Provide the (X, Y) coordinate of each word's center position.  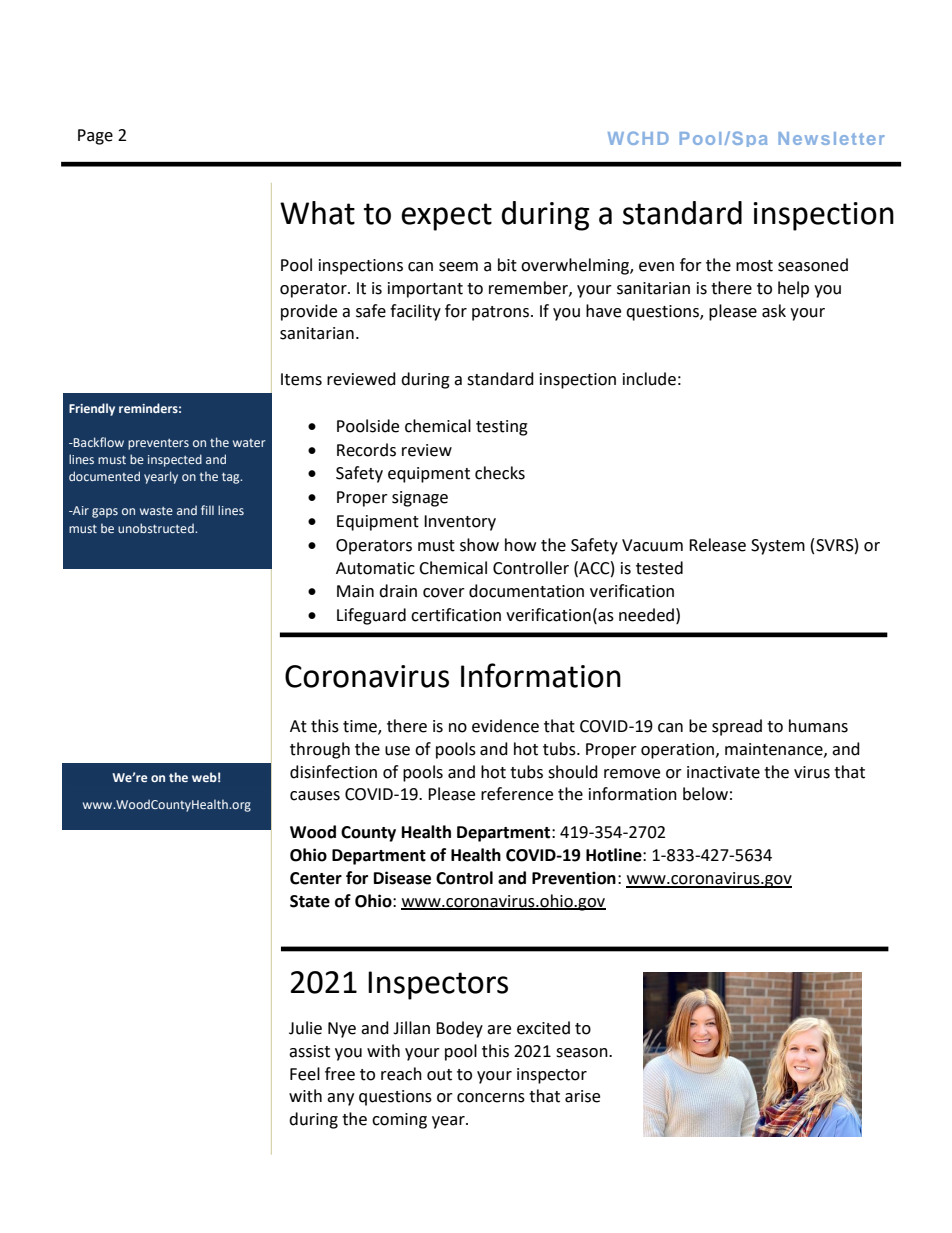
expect (446, 217)
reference (517, 794)
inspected (175, 460)
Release (717, 545)
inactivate (723, 772)
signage (420, 499)
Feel (305, 1074)
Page (95, 137)
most (754, 266)
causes (315, 796)
